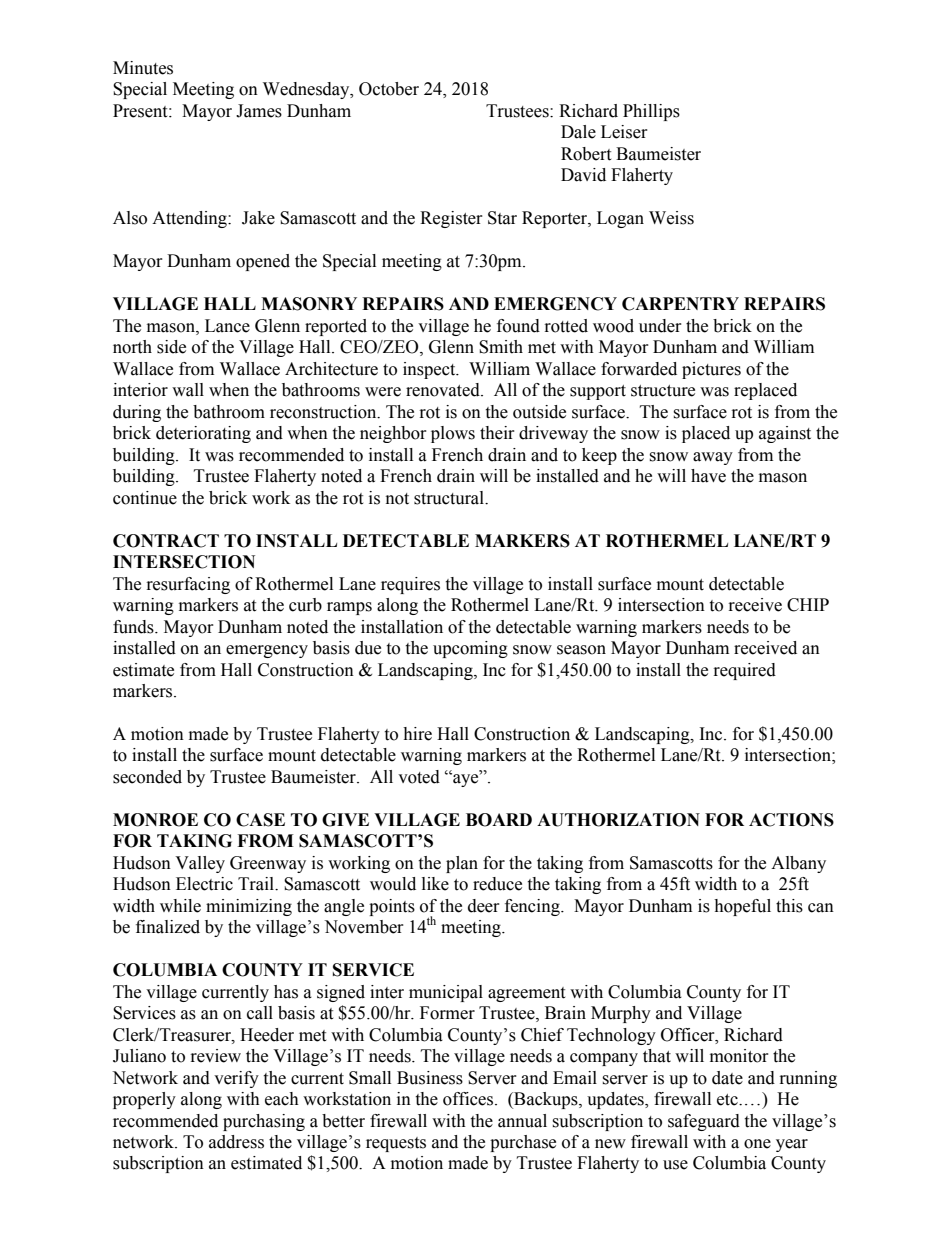  I want to click on required, so click(745, 671).
